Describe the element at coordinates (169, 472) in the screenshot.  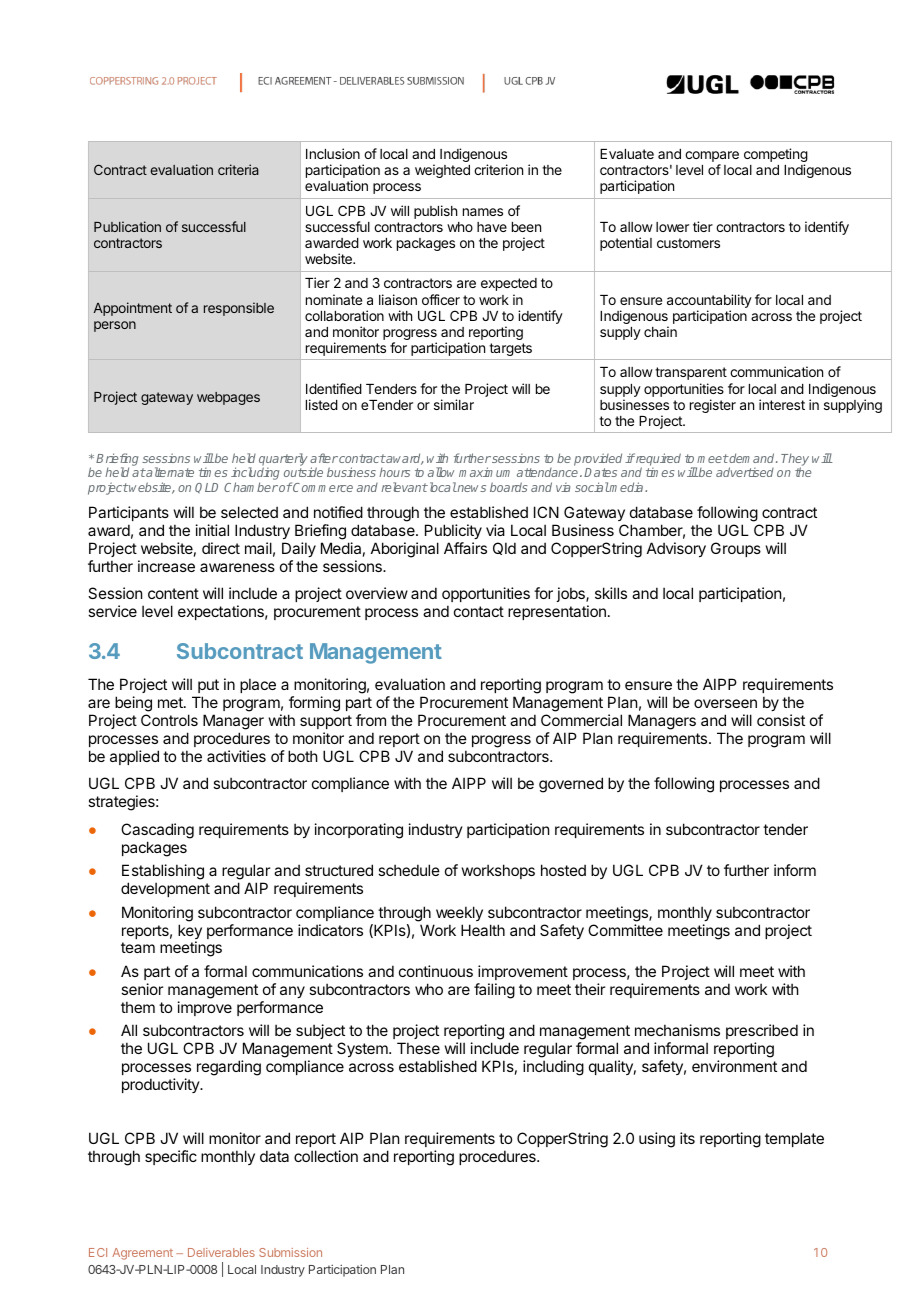
I see `alternate` at that location.
